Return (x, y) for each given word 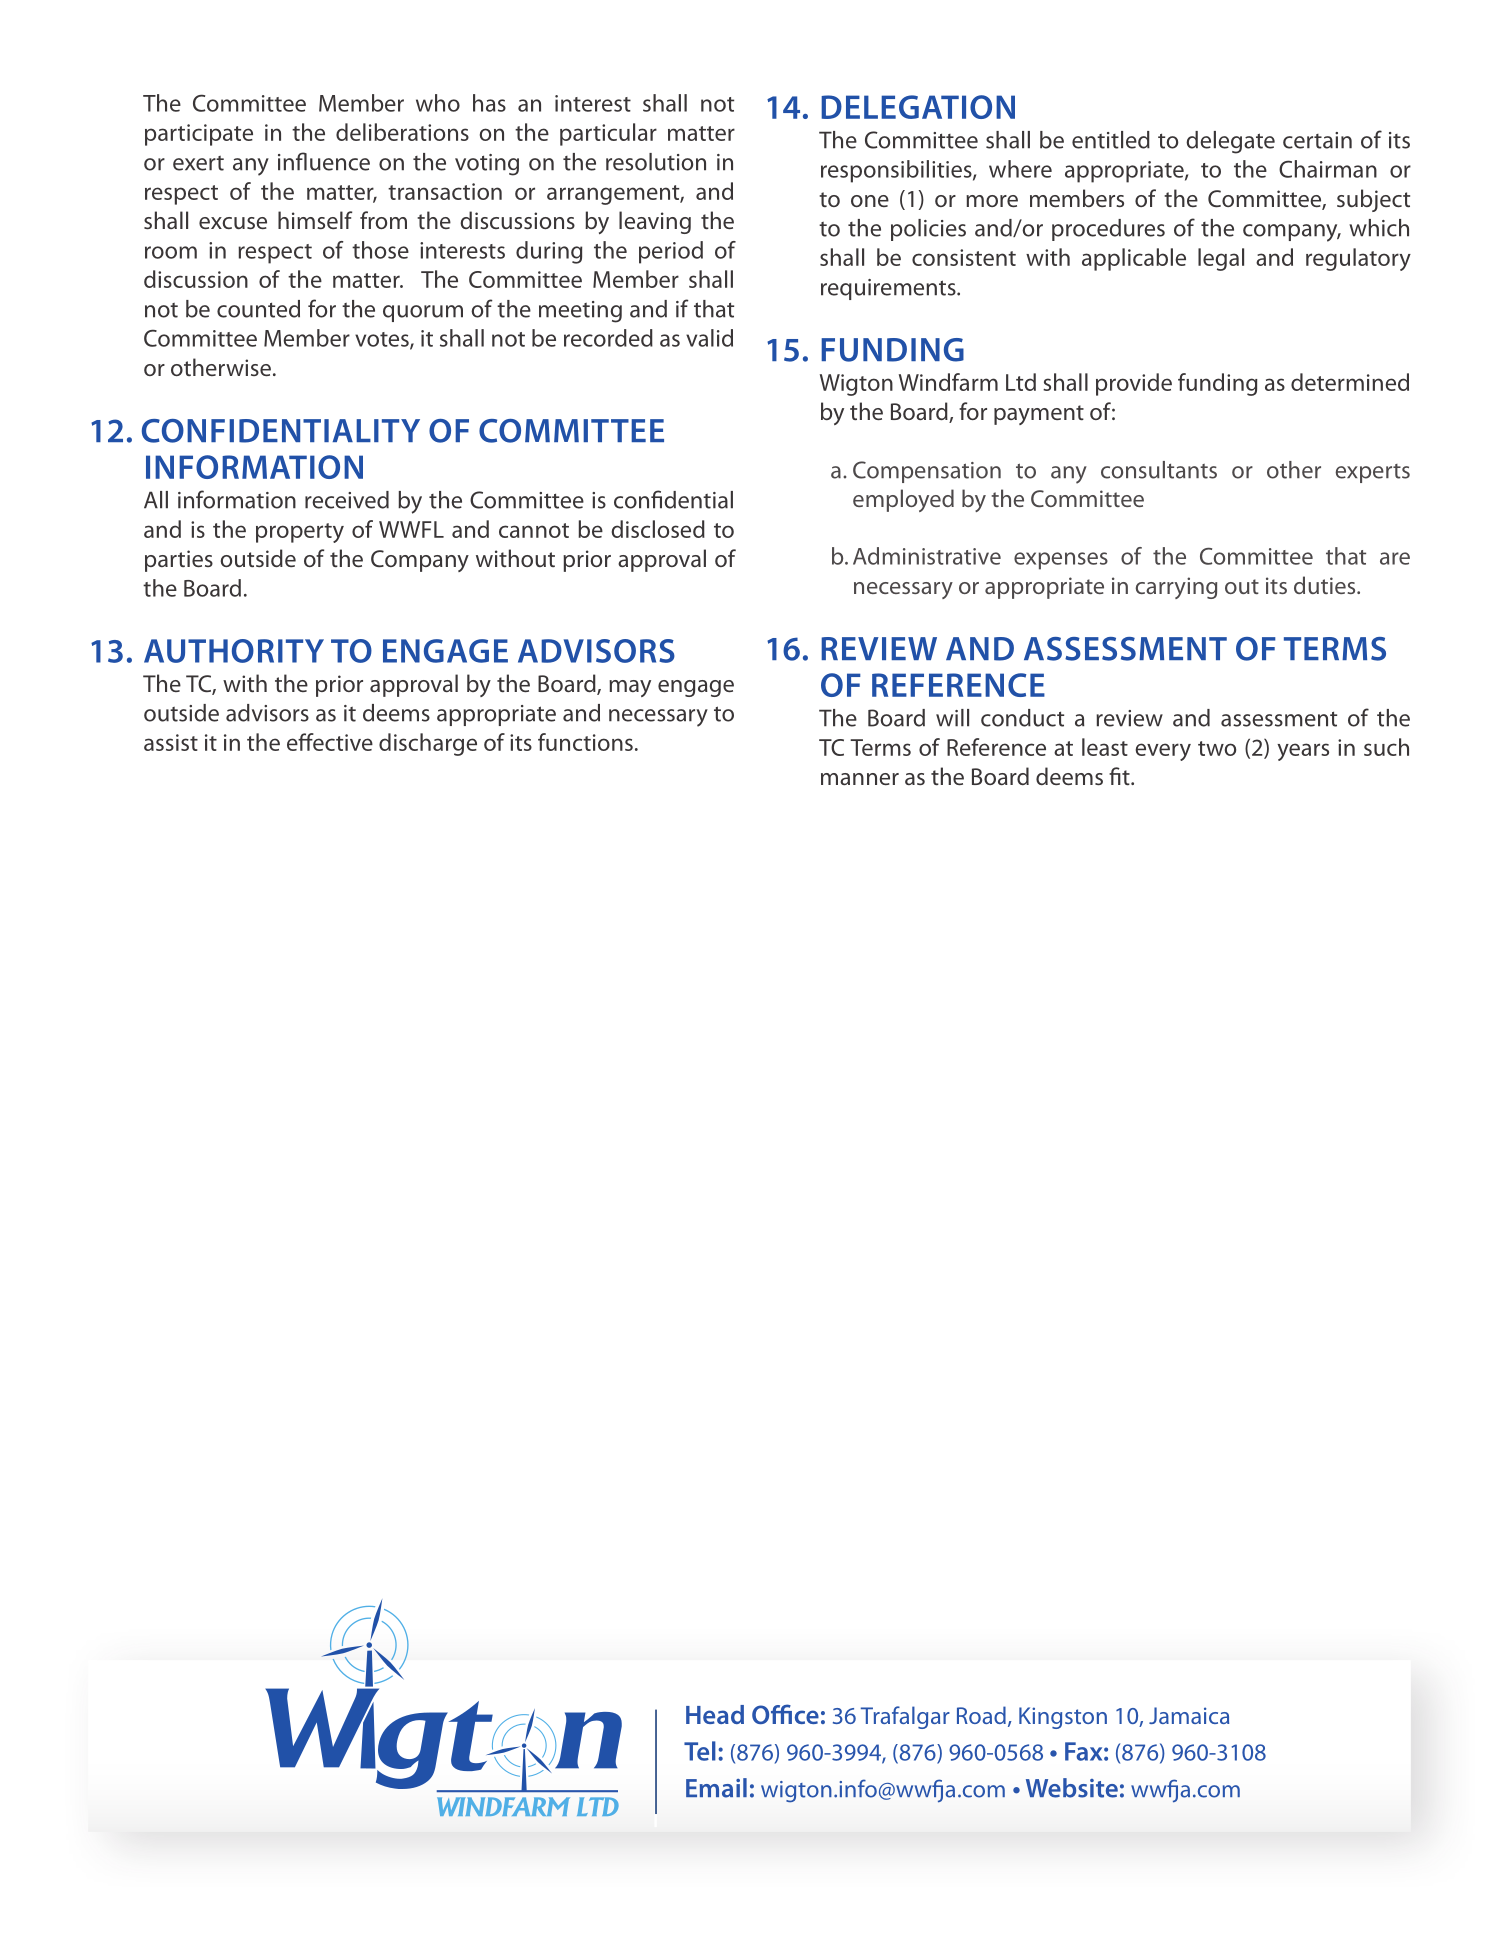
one (870, 201)
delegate (1230, 142)
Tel (700, 1751)
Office (785, 1714)
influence (324, 161)
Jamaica (1189, 1715)
